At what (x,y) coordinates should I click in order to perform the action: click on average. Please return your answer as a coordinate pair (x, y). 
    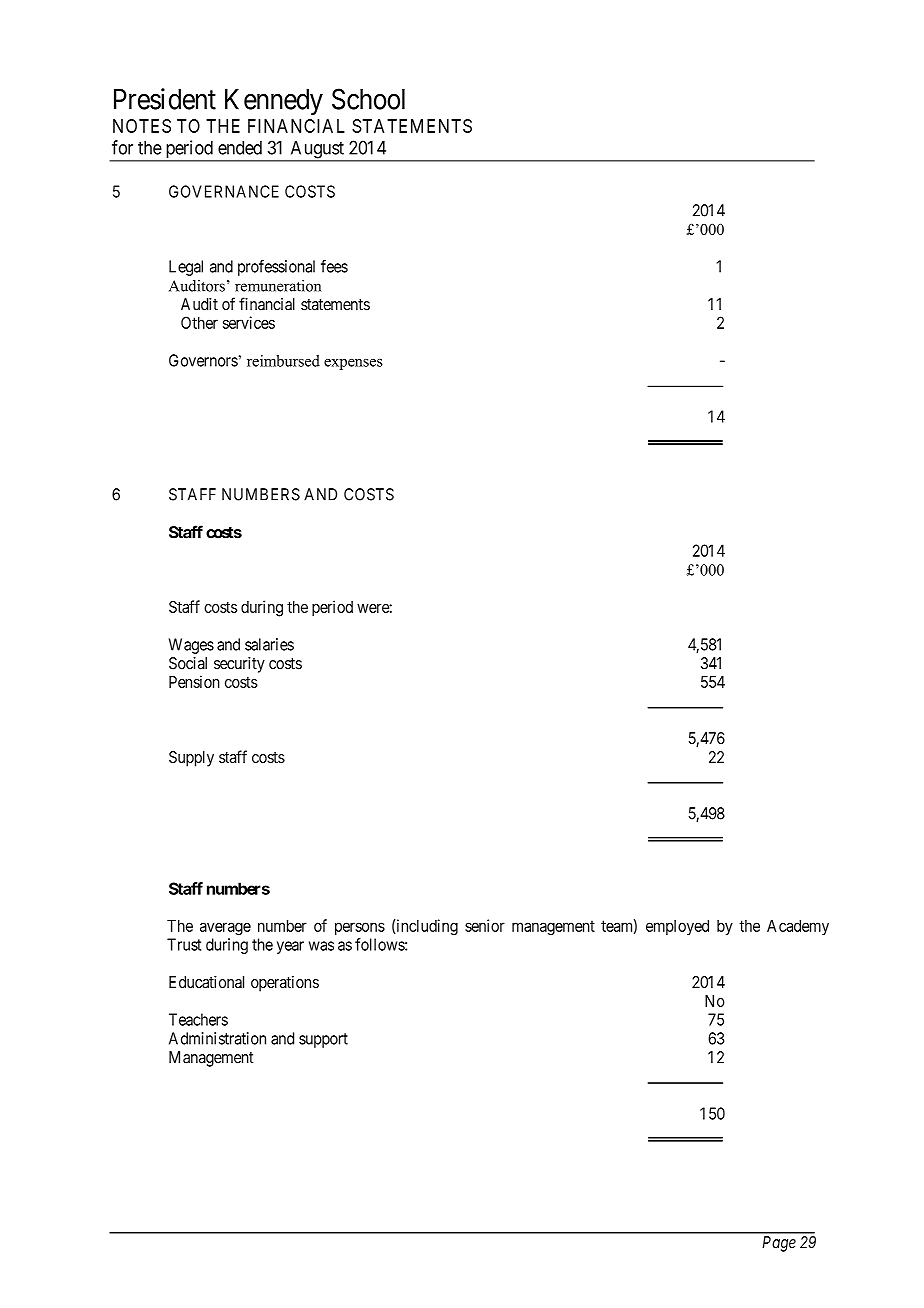
    Looking at the image, I should click on (225, 929).
